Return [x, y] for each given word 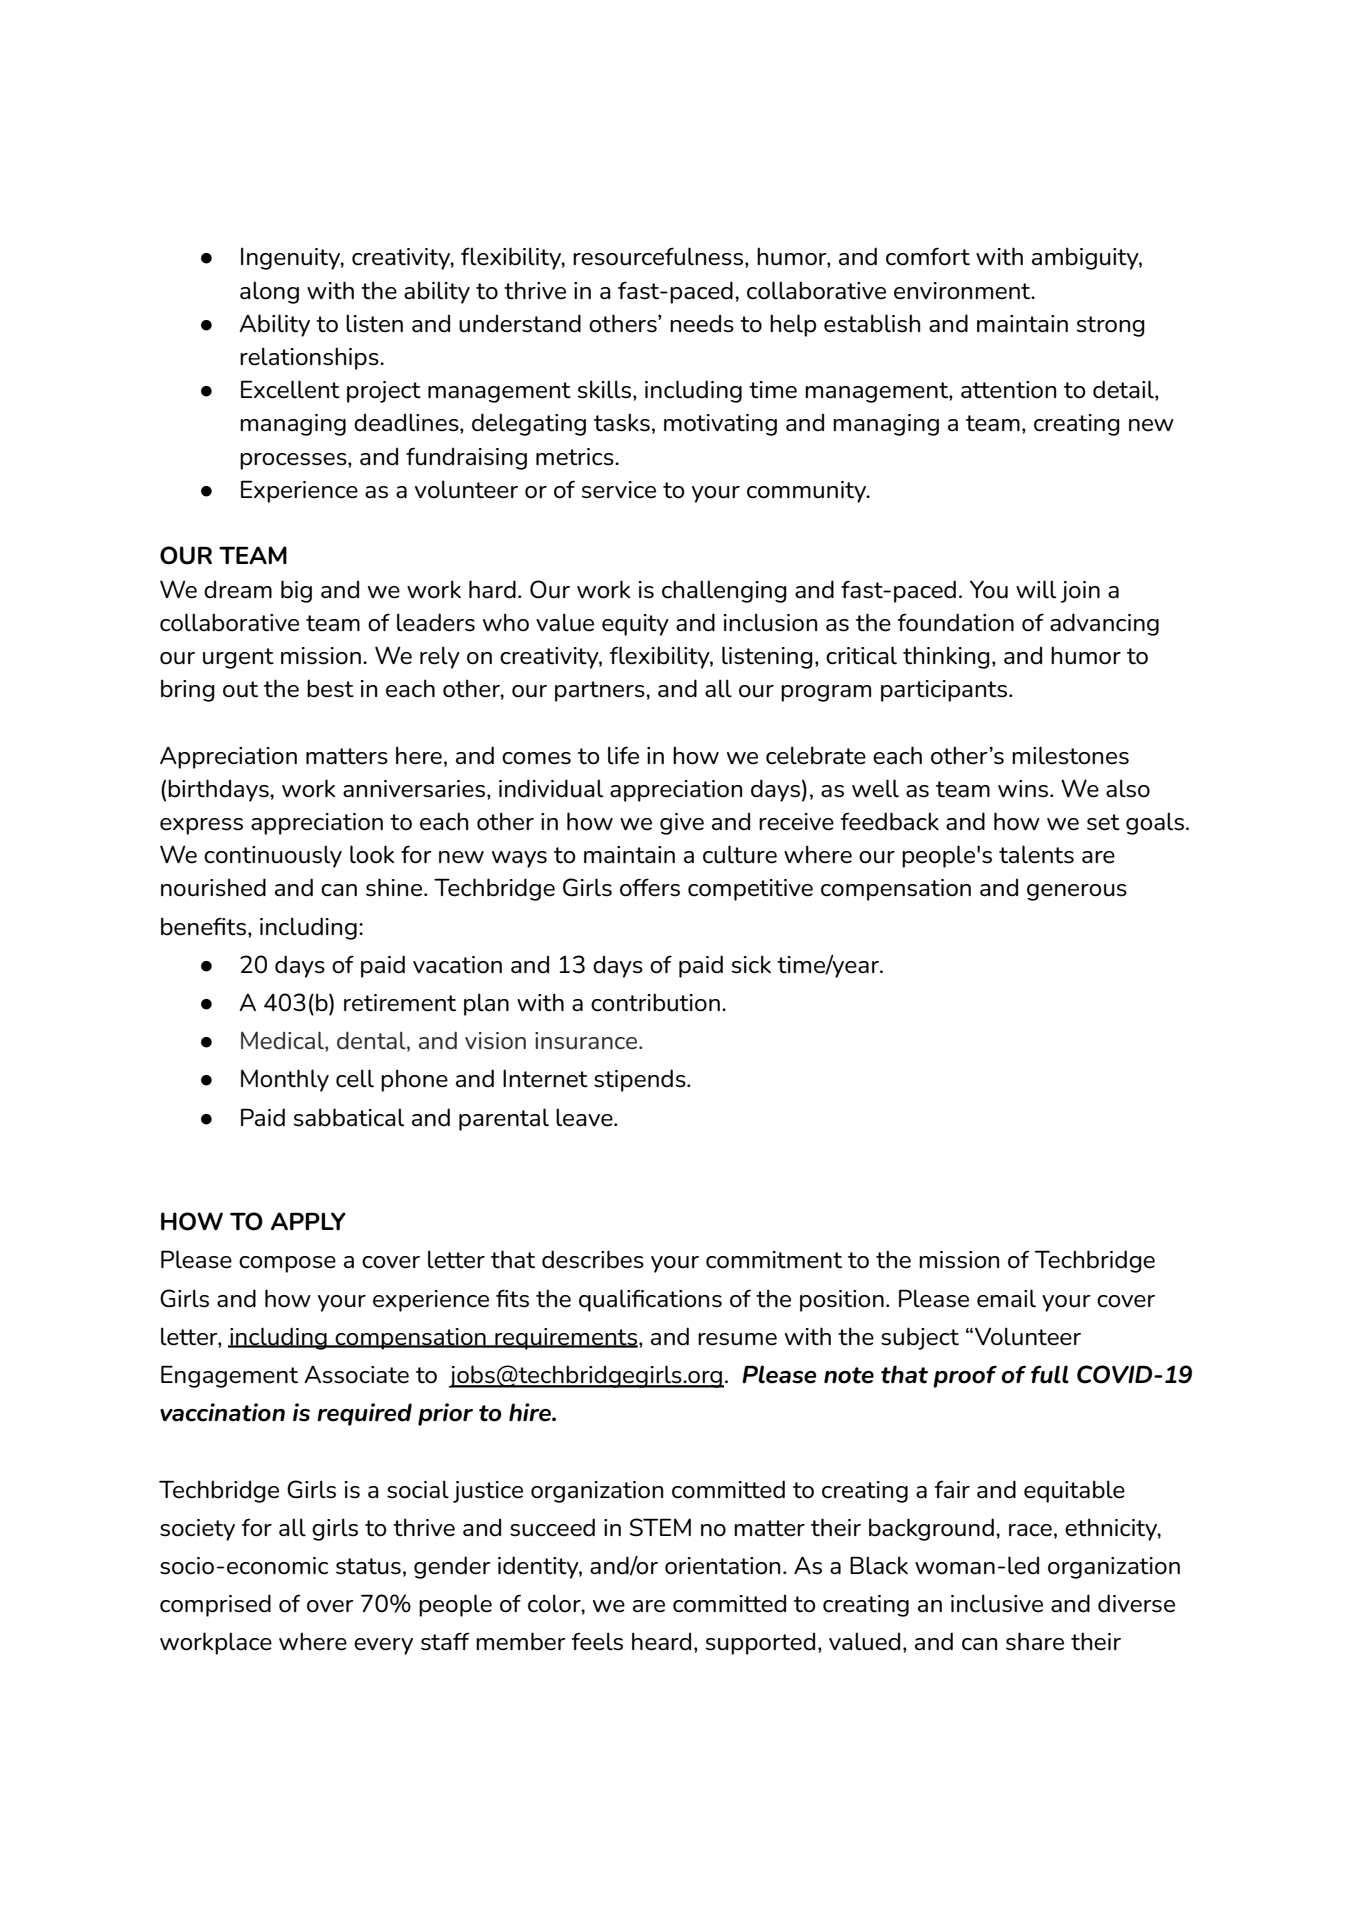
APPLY [308, 1221]
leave [585, 1117]
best [330, 688]
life [623, 755]
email [1006, 1298]
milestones [1070, 755]
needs [702, 323]
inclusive [997, 1603]
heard [661, 1641]
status [368, 1566]
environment [963, 291]
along [269, 292]
